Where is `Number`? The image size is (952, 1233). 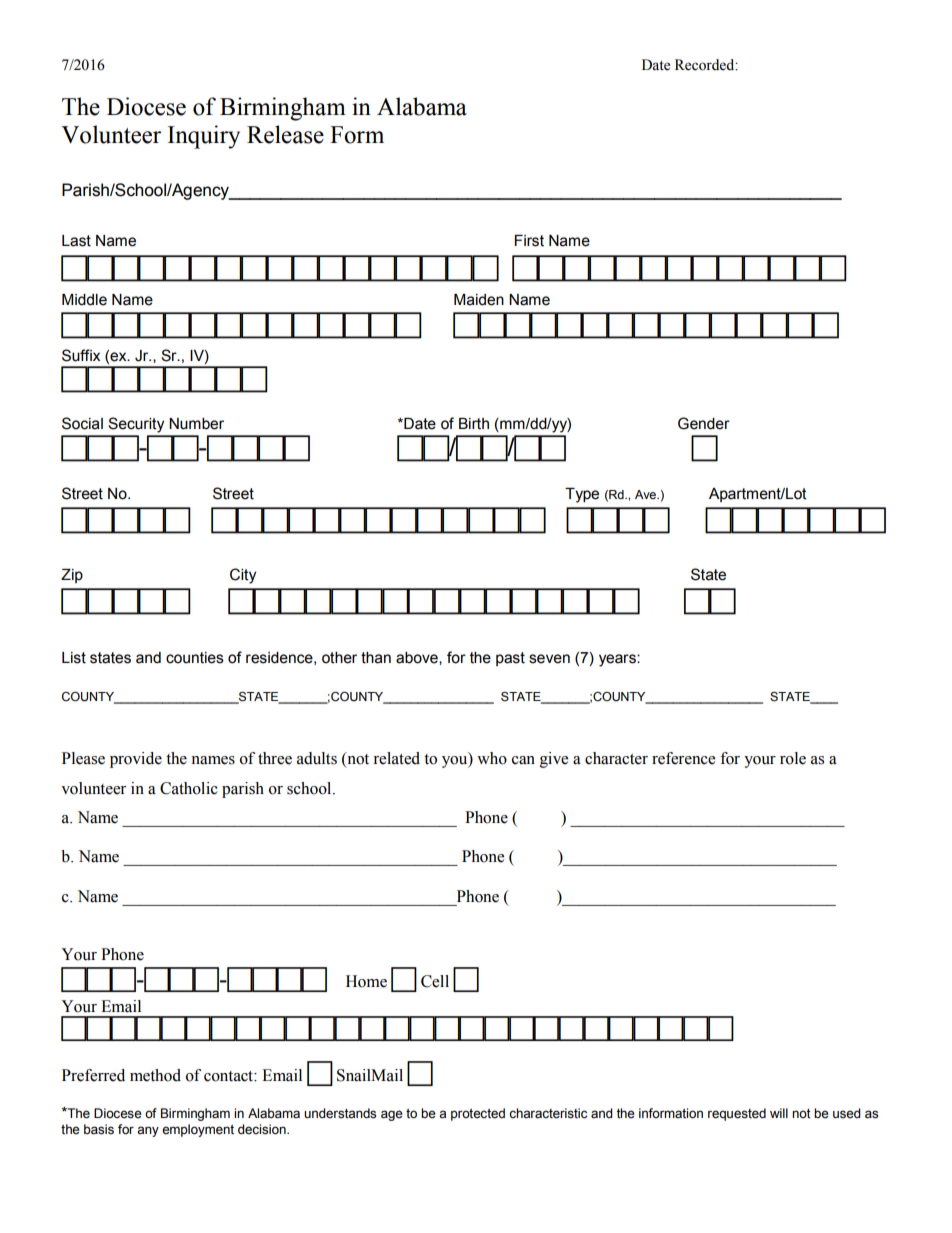 Number is located at coordinates (196, 424).
